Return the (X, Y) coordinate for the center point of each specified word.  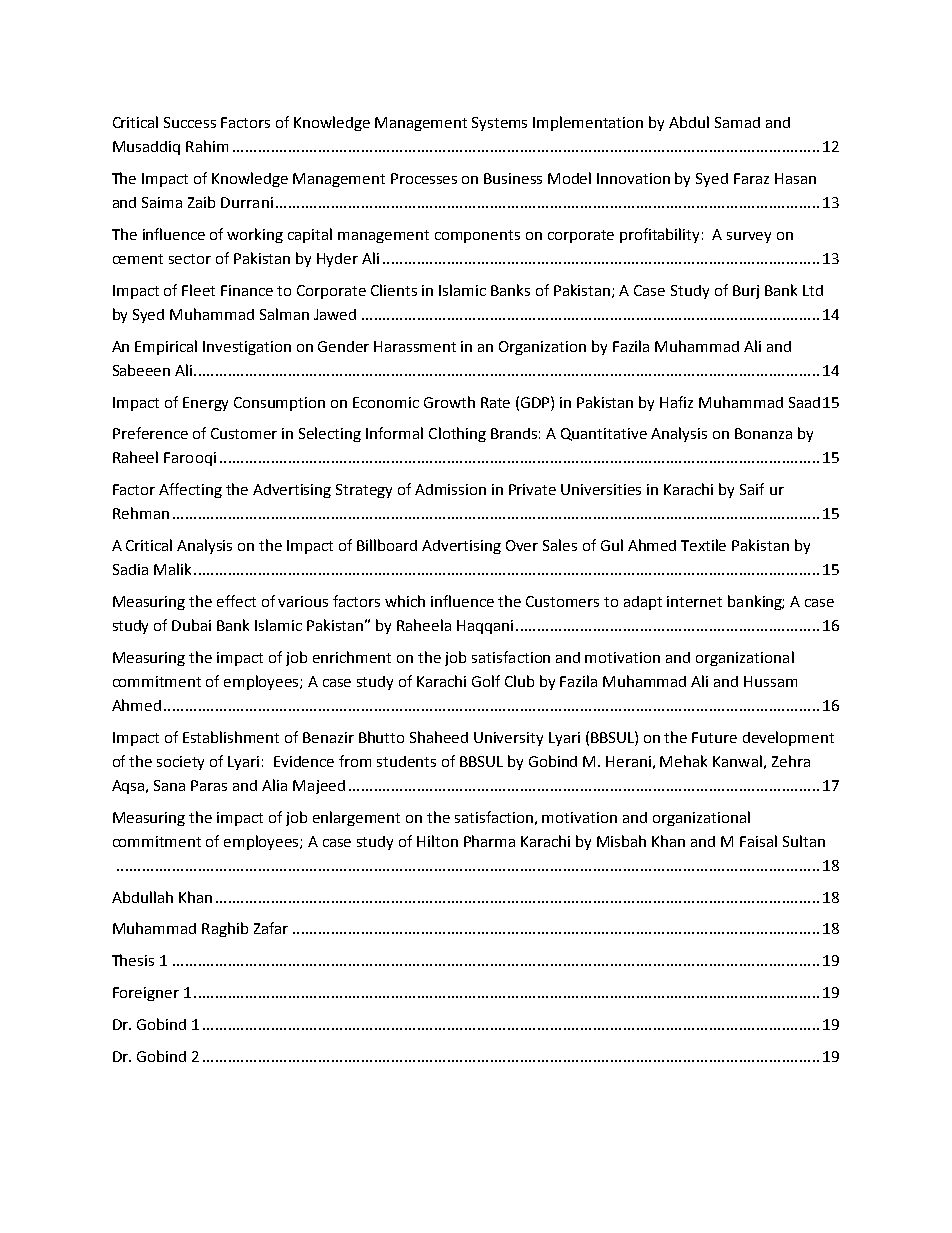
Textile (703, 545)
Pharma (489, 841)
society (180, 763)
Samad (737, 122)
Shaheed (439, 737)
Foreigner (146, 994)
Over (522, 545)
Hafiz (676, 402)
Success (190, 122)
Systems (499, 124)
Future (714, 737)
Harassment (415, 346)
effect (236, 601)
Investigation (247, 348)
